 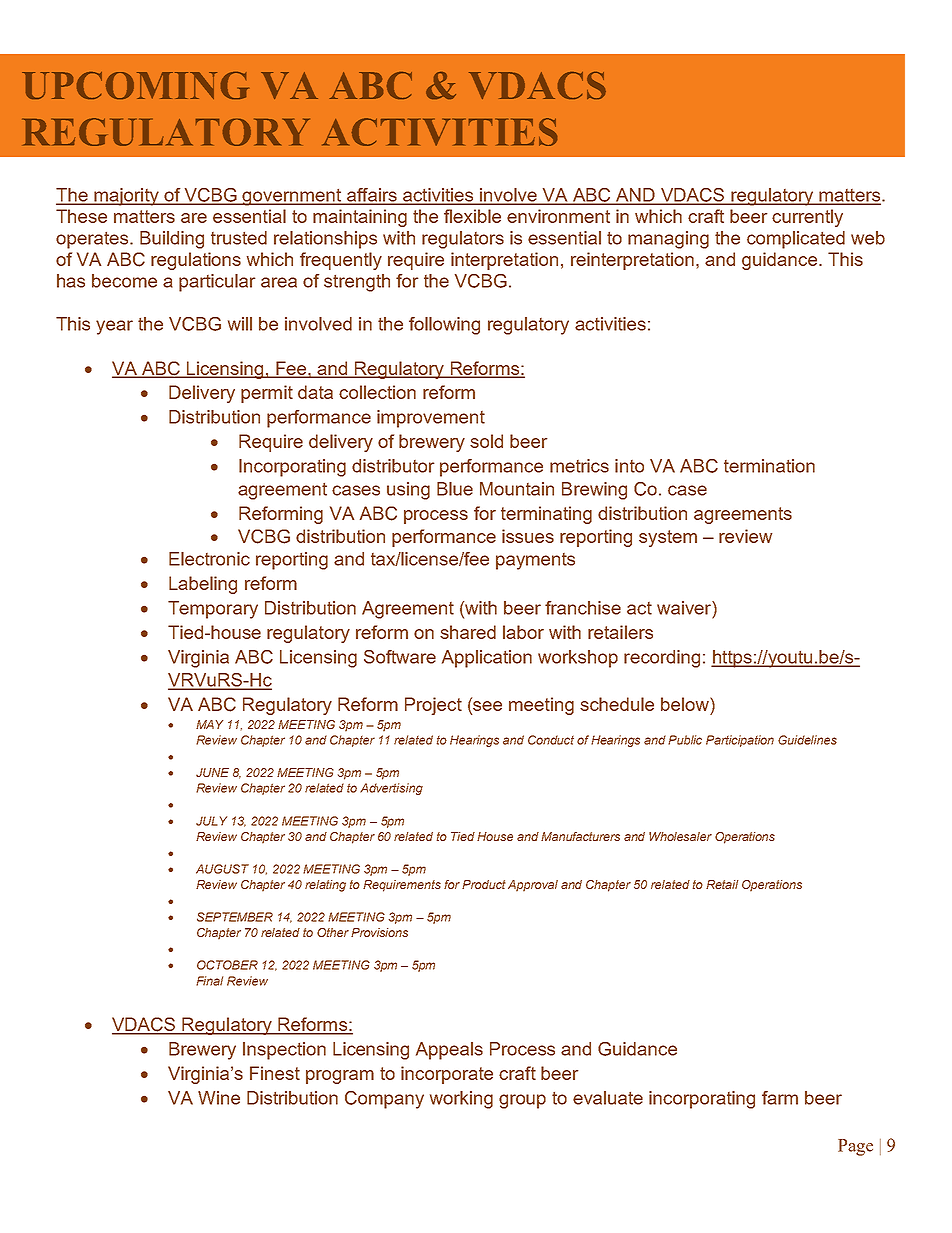 What do you see at coordinates (472, 216) in the page?
I see `flexible` at bounding box center [472, 216].
